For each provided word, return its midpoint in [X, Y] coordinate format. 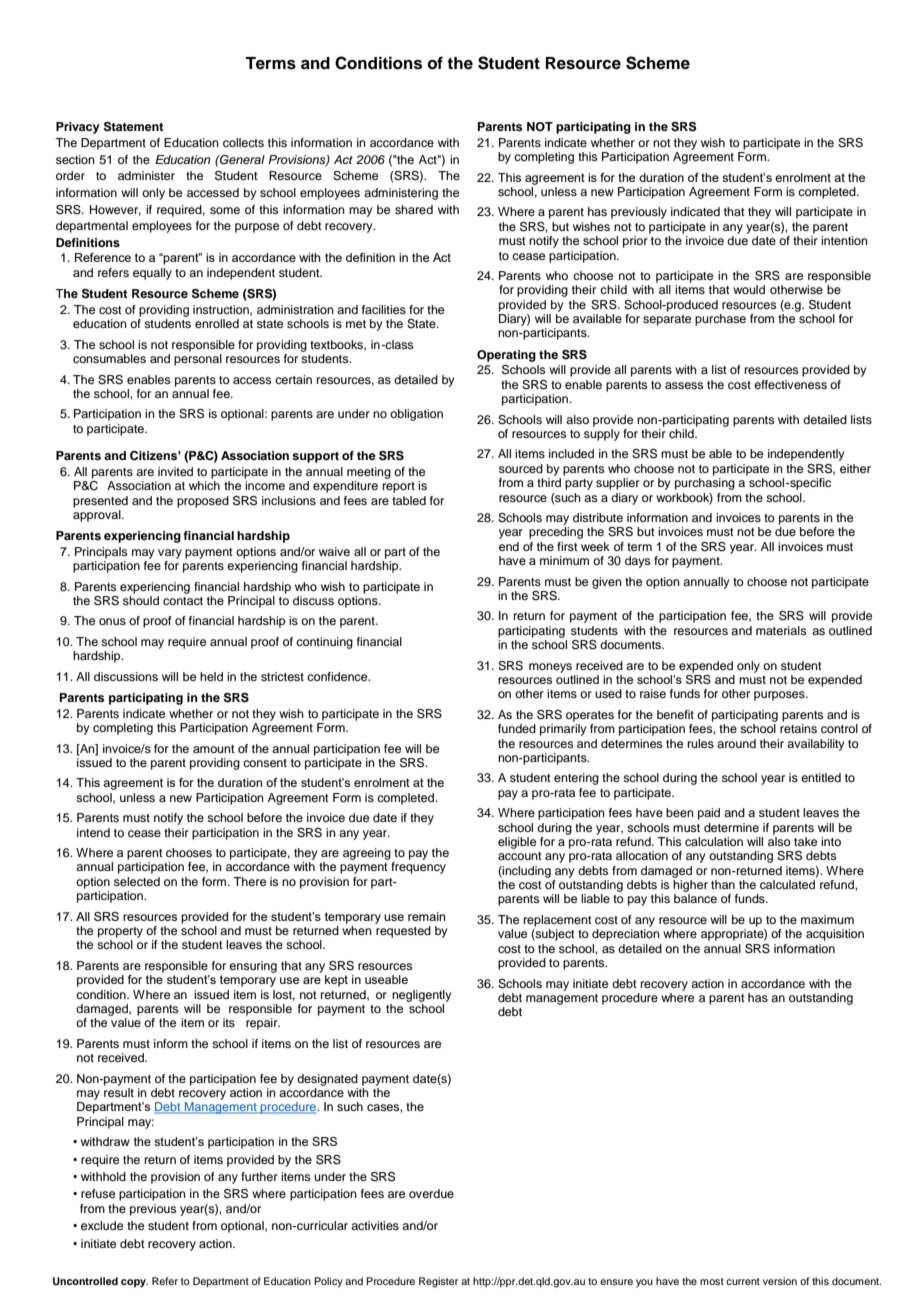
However [115, 210]
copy [134, 1283]
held [211, 676]
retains [798, 728]
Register [438, 1282]
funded [517, 728]
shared [414, 209]
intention [844, 240]
